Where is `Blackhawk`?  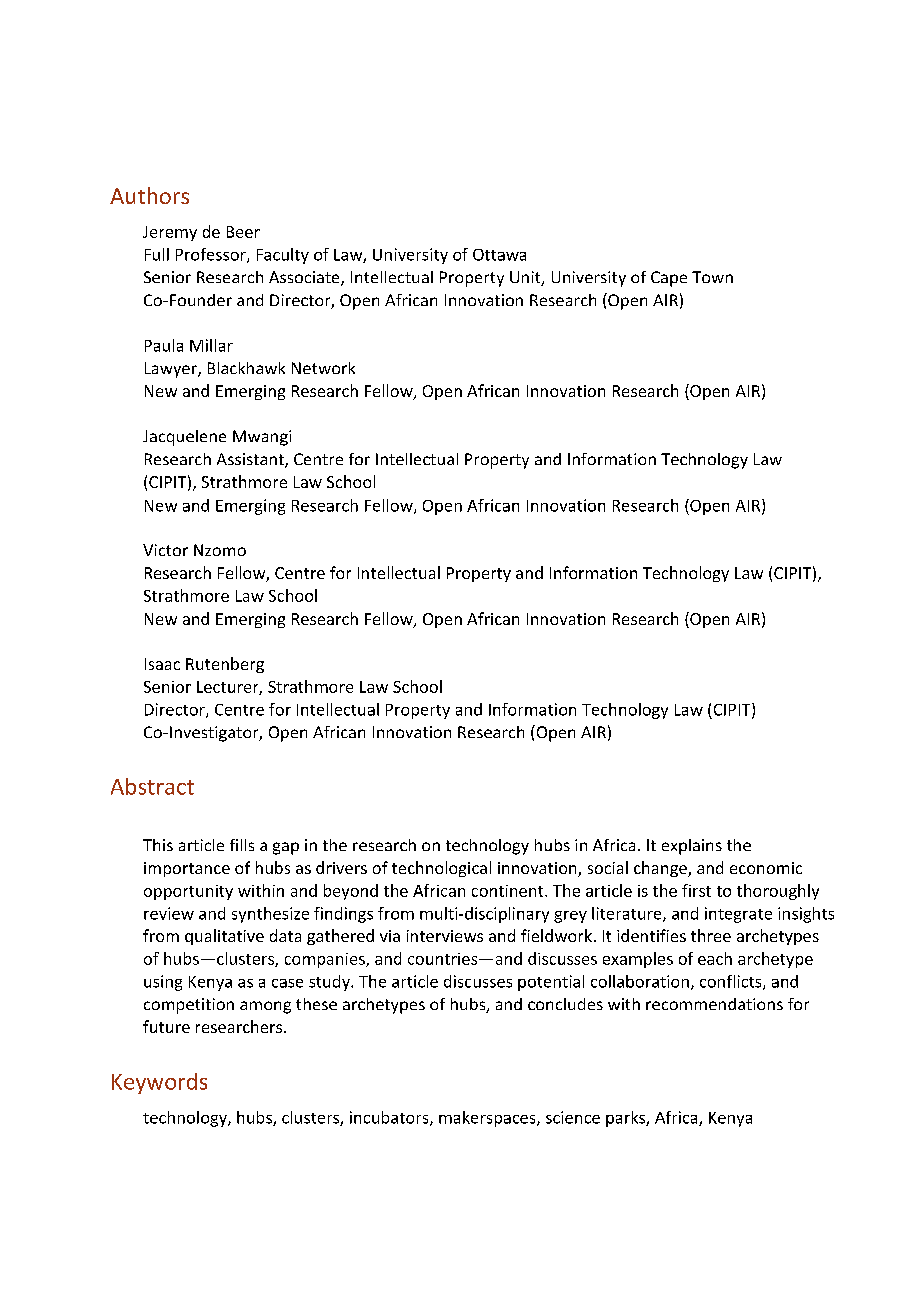
Blackhawk is located at coordinates (246, 368).
